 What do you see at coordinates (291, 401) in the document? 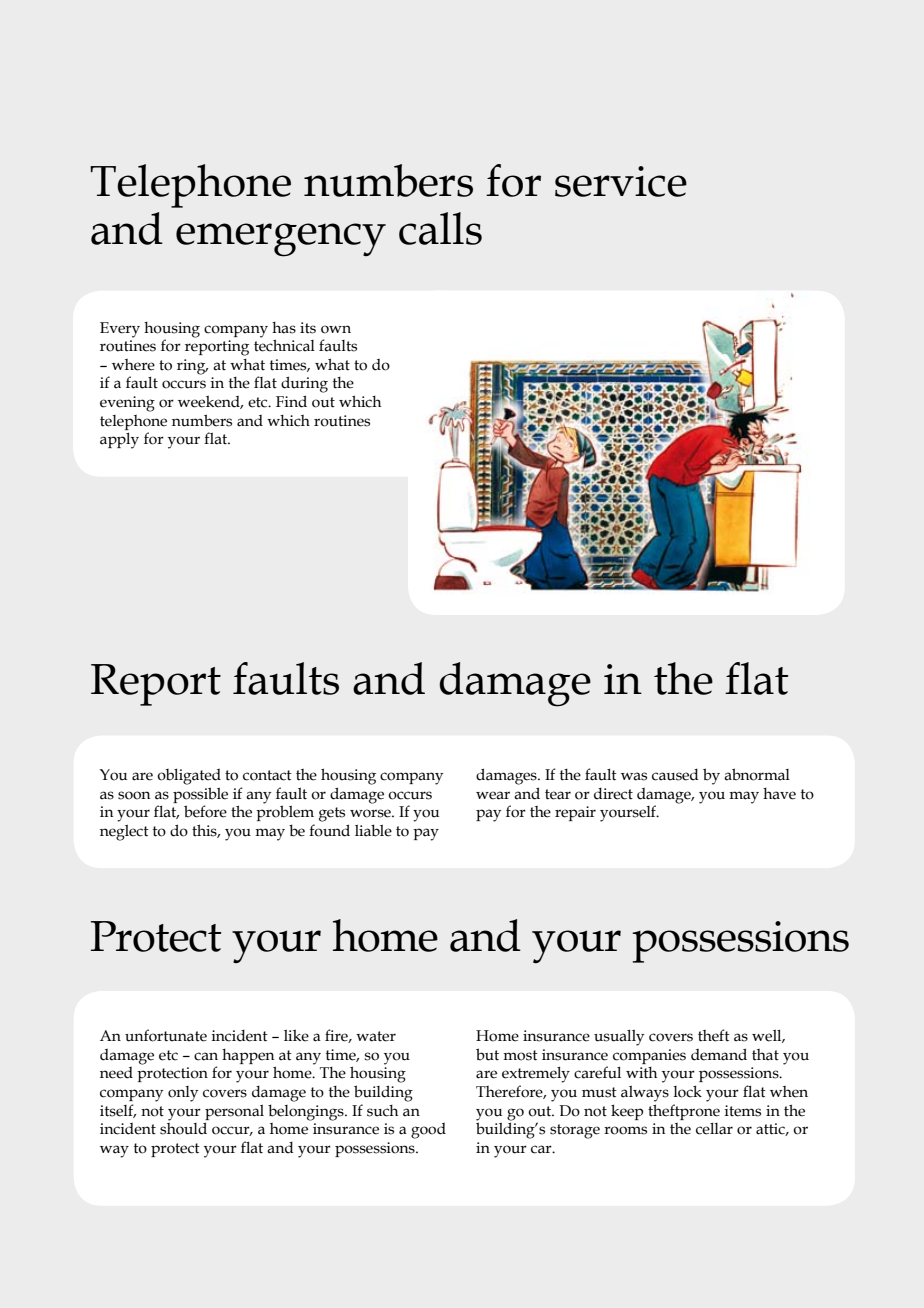
I see `Find` at bounding box center [291, 401].
